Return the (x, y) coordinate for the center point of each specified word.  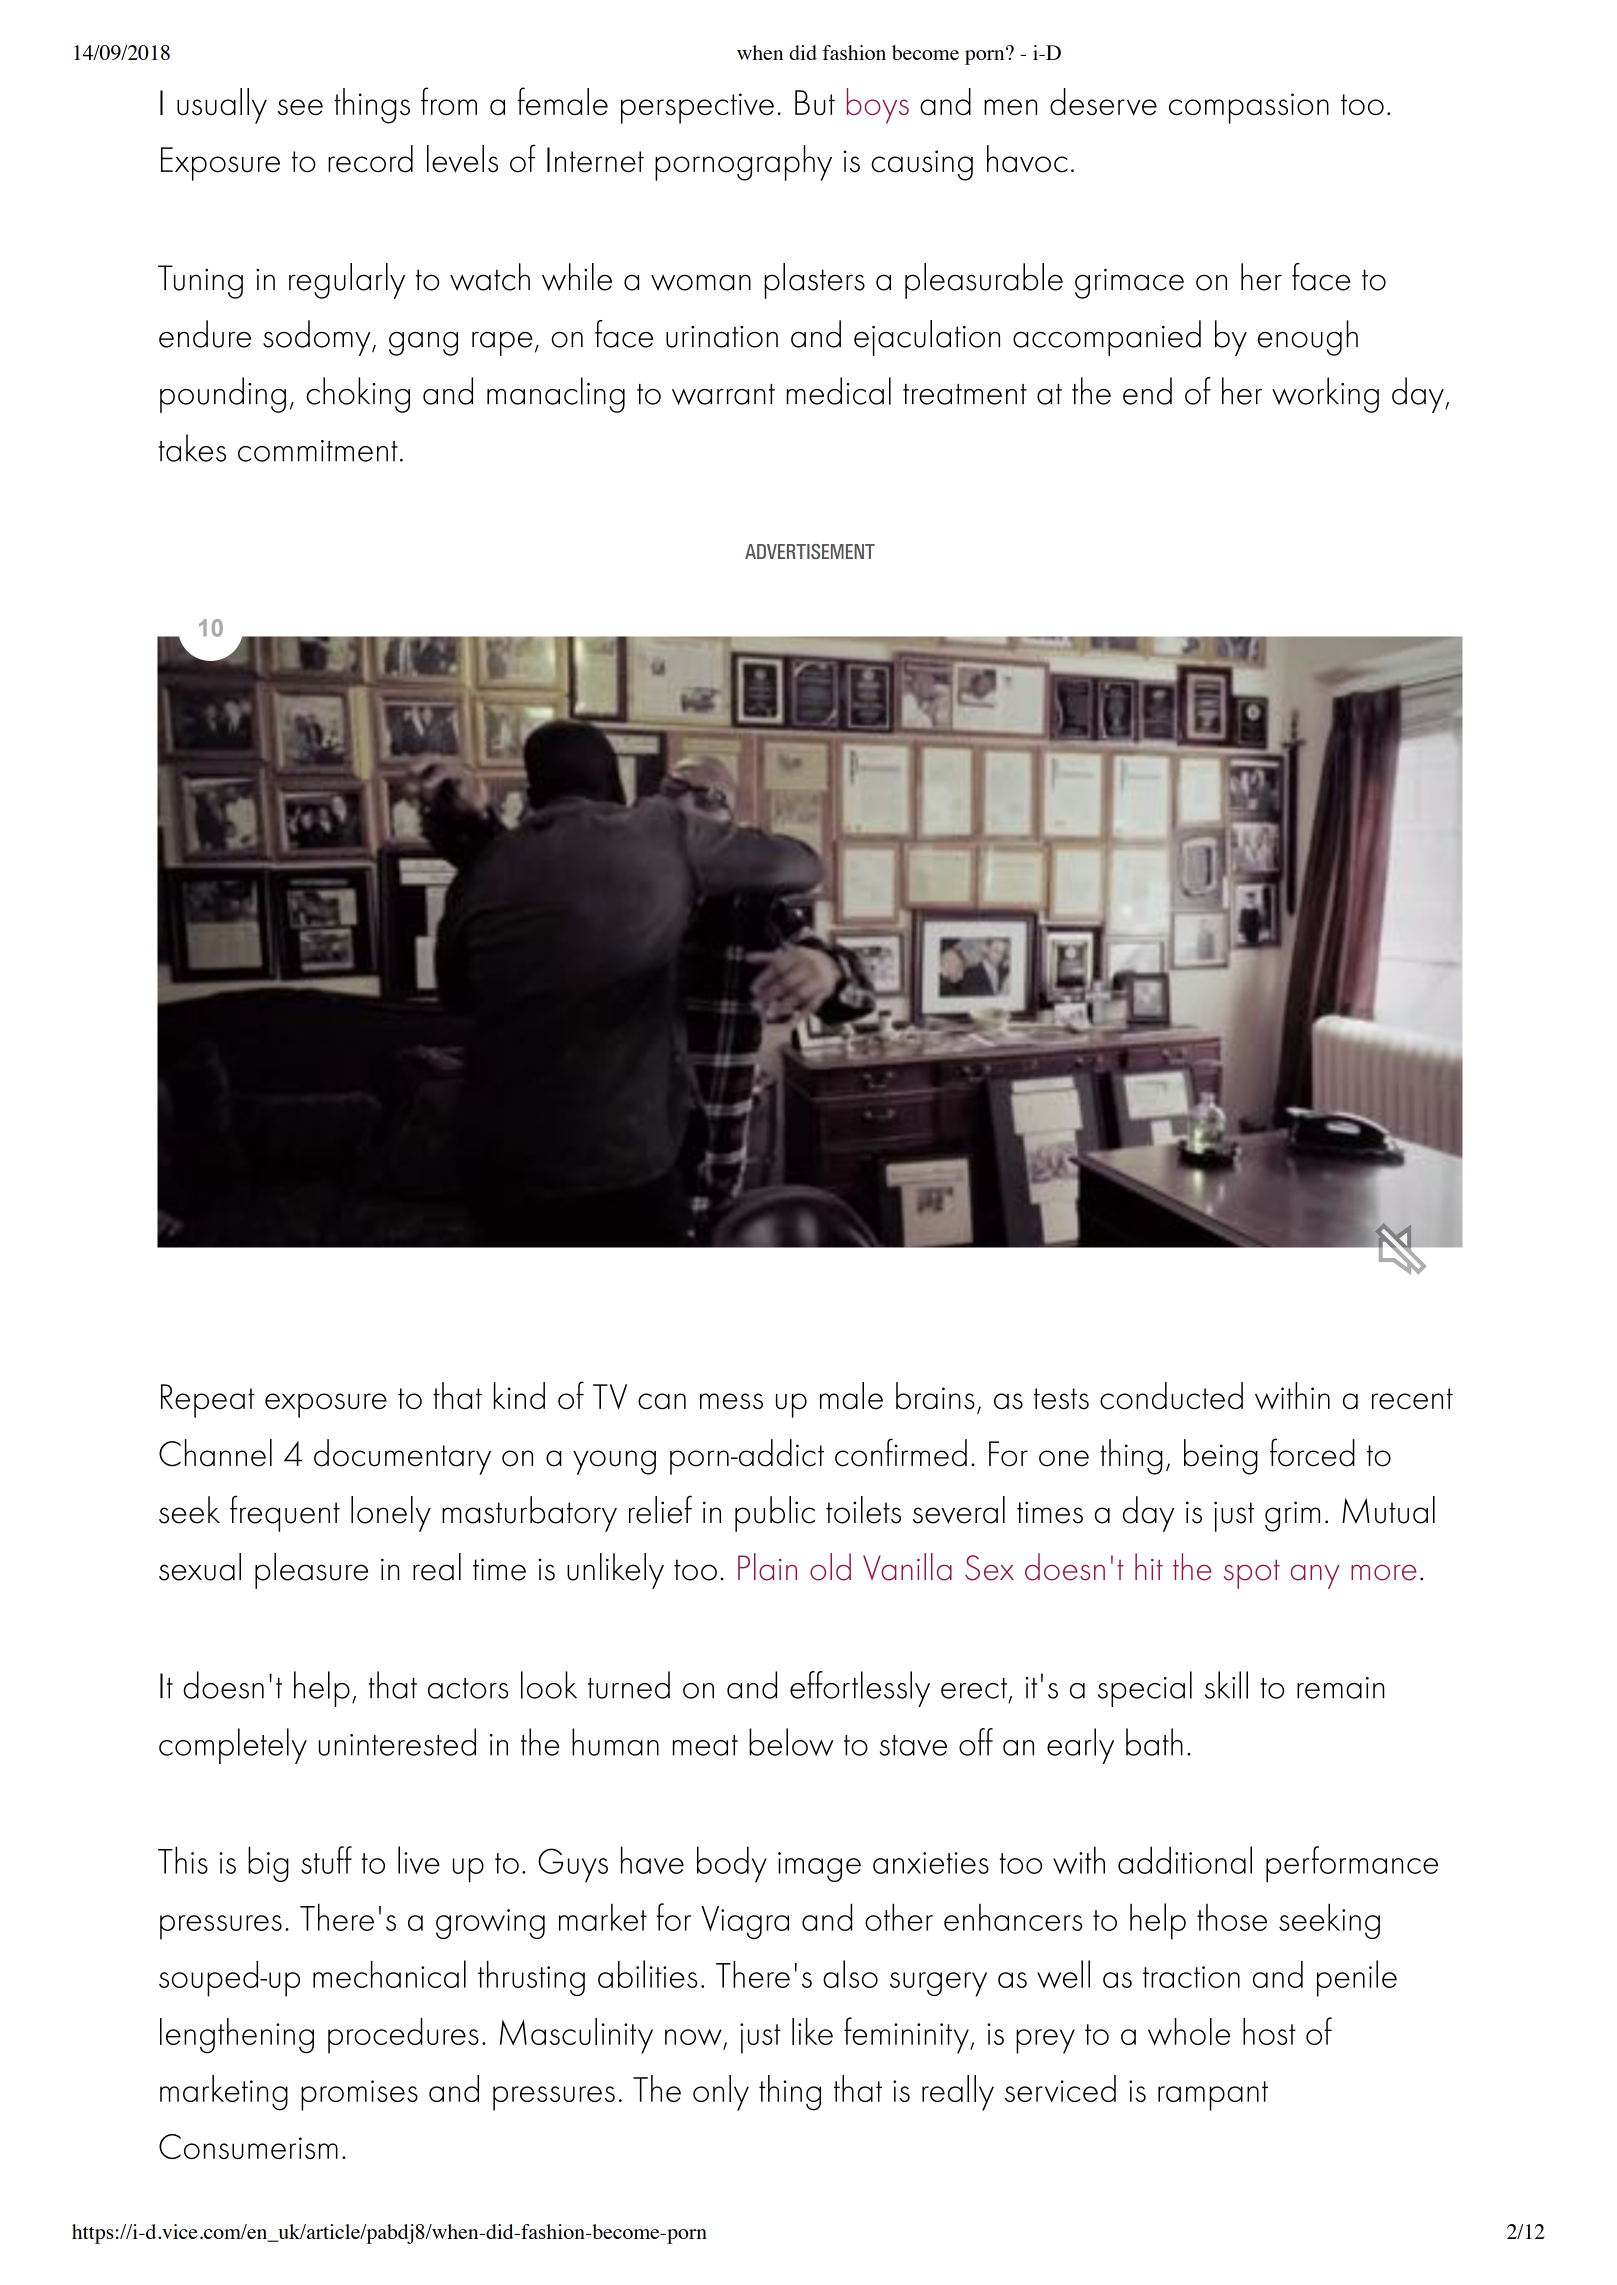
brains (935, 1396)
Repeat (208, 1401)
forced (1312, 1452)
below (791, 1742)
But (815, 102)
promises (359, 2095)
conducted (1171, 1396)
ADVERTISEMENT (810, 551)
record (370, 159)
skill (1226, 1685)
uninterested (397, 1742)
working (1325, 395)
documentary (402, 1457)
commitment (318, 451)
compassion (1249, 108)
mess (731, 1401)
